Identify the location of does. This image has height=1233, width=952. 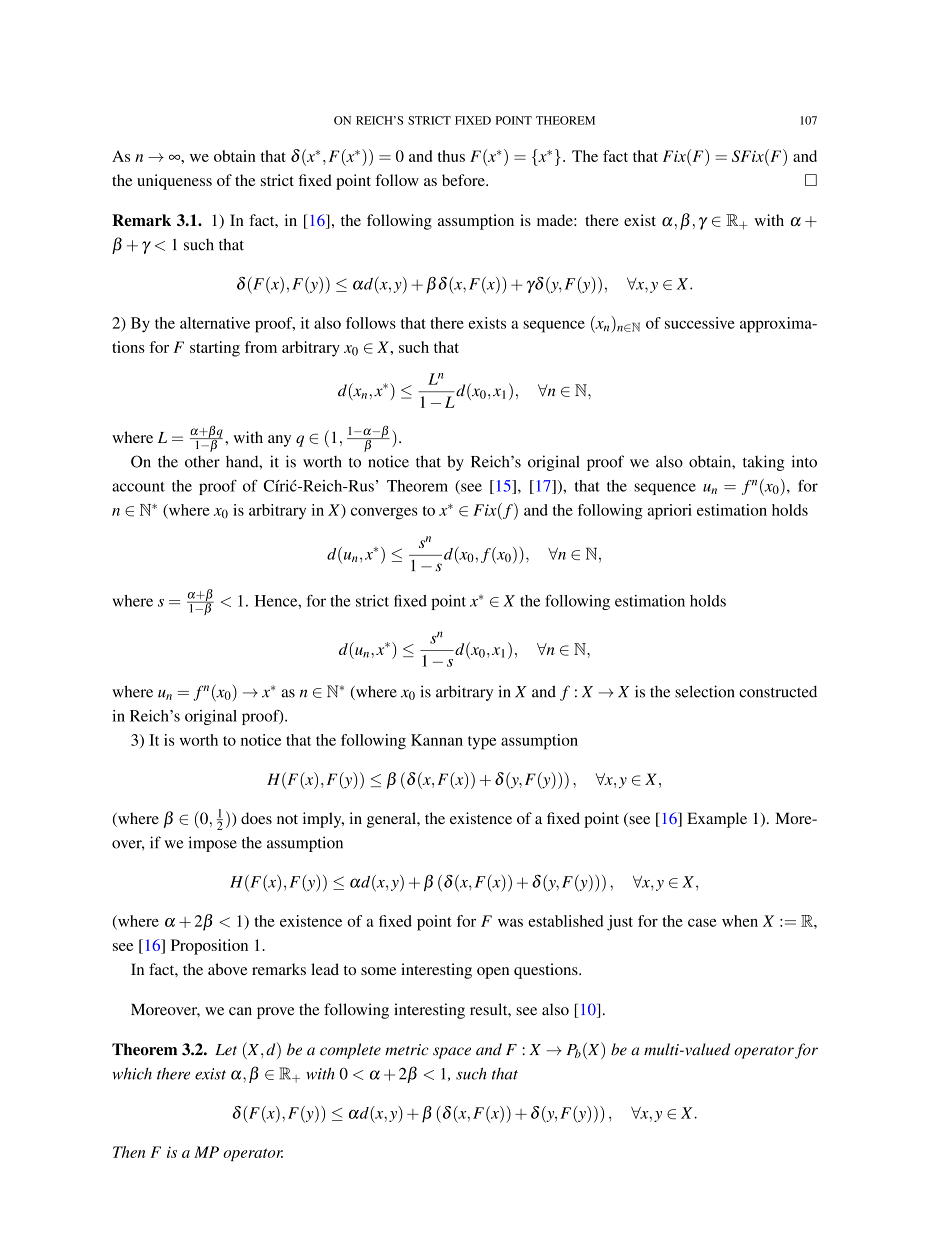
(256, 818).
